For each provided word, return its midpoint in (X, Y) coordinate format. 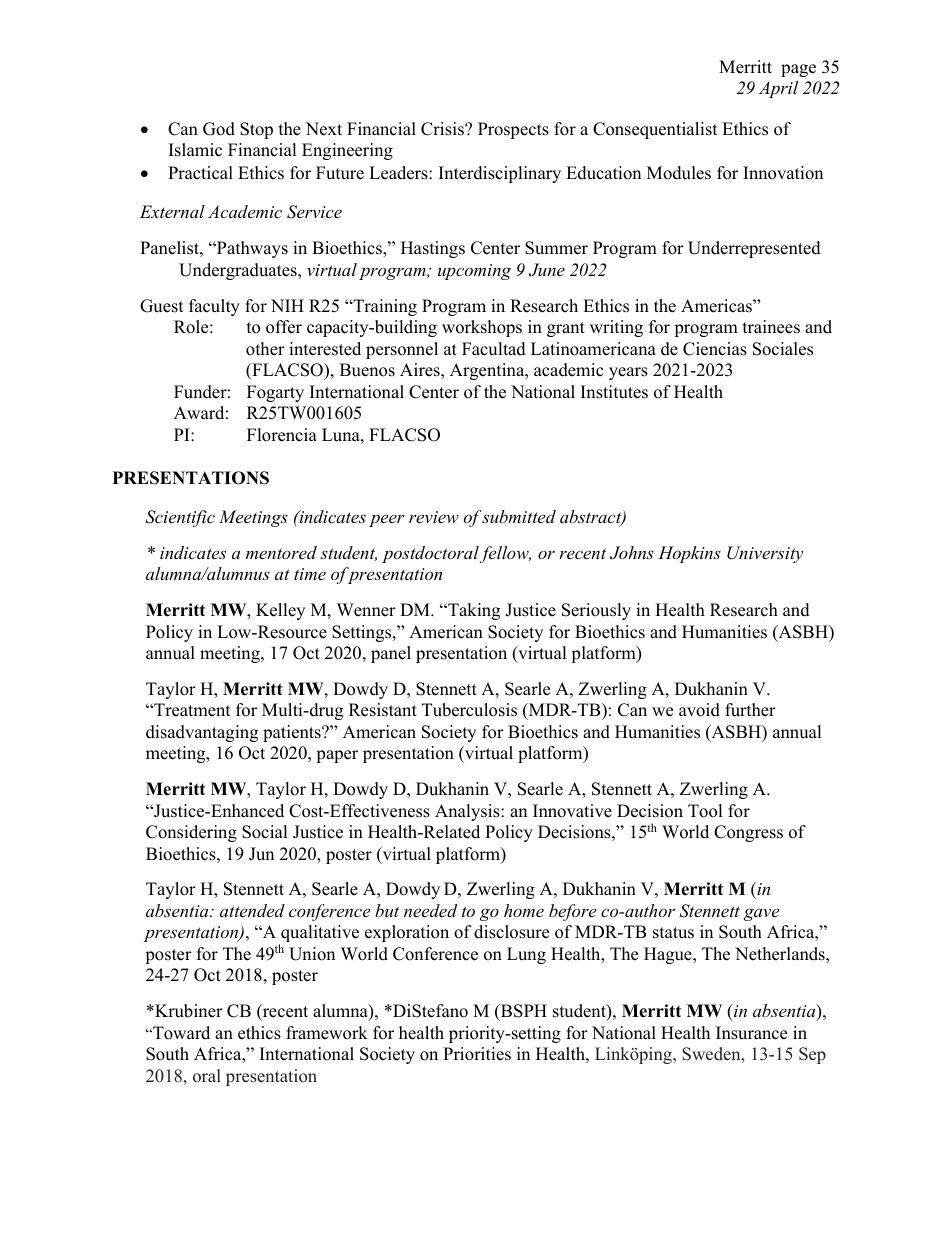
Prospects (513, 130)
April (778, 89)
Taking (473, 611)
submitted (519, 516)
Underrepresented (754, 249)
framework (327, 1033)
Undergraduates (239, 271)
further (750, 710)
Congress (748, 833)
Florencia (282, 435)
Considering (191, 833)
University (765, 554)
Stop (256, 130)
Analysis (468, 812)
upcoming (474, 272)
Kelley (280, 611)
